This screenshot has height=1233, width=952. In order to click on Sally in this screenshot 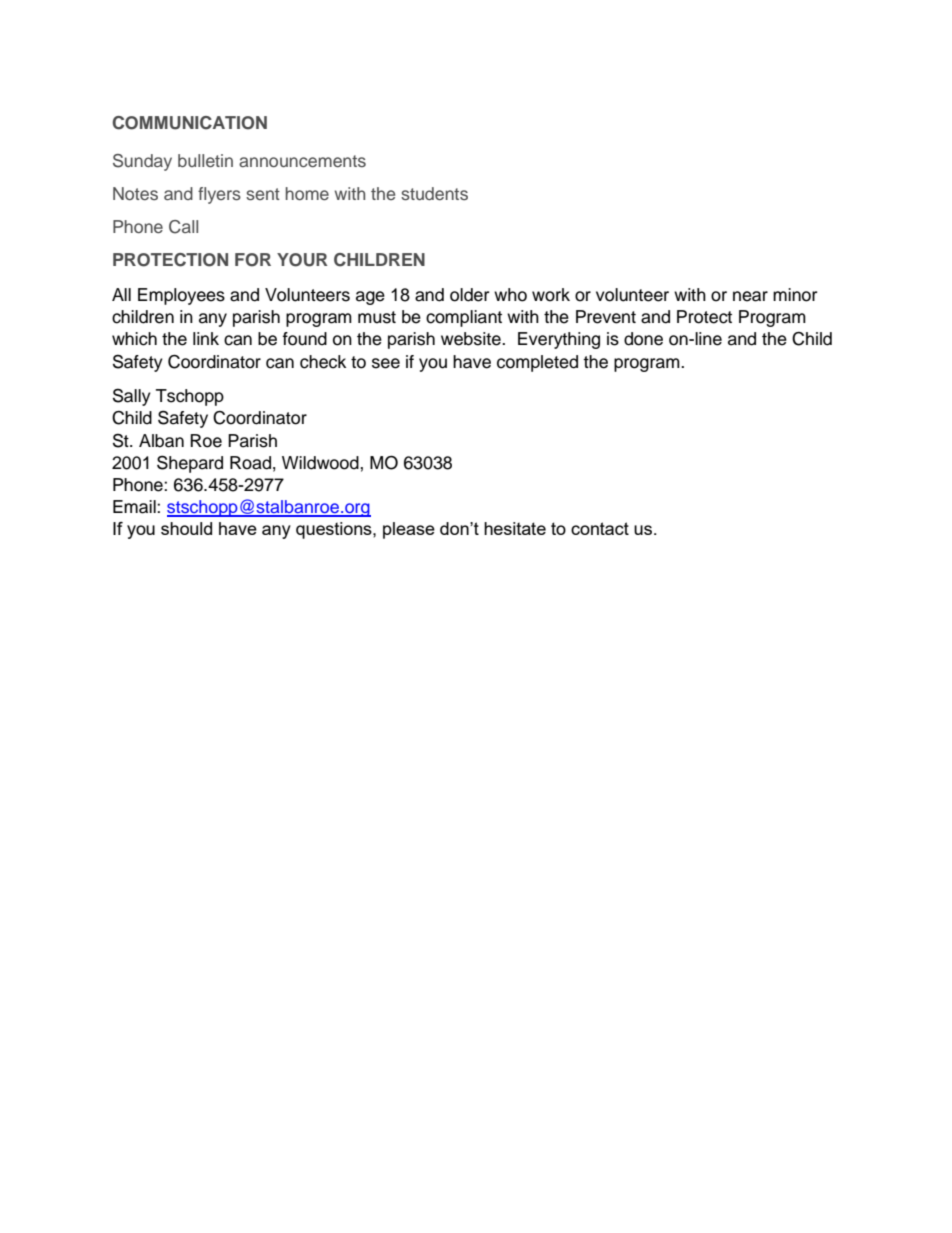, I will do `click(132, 397)`.
